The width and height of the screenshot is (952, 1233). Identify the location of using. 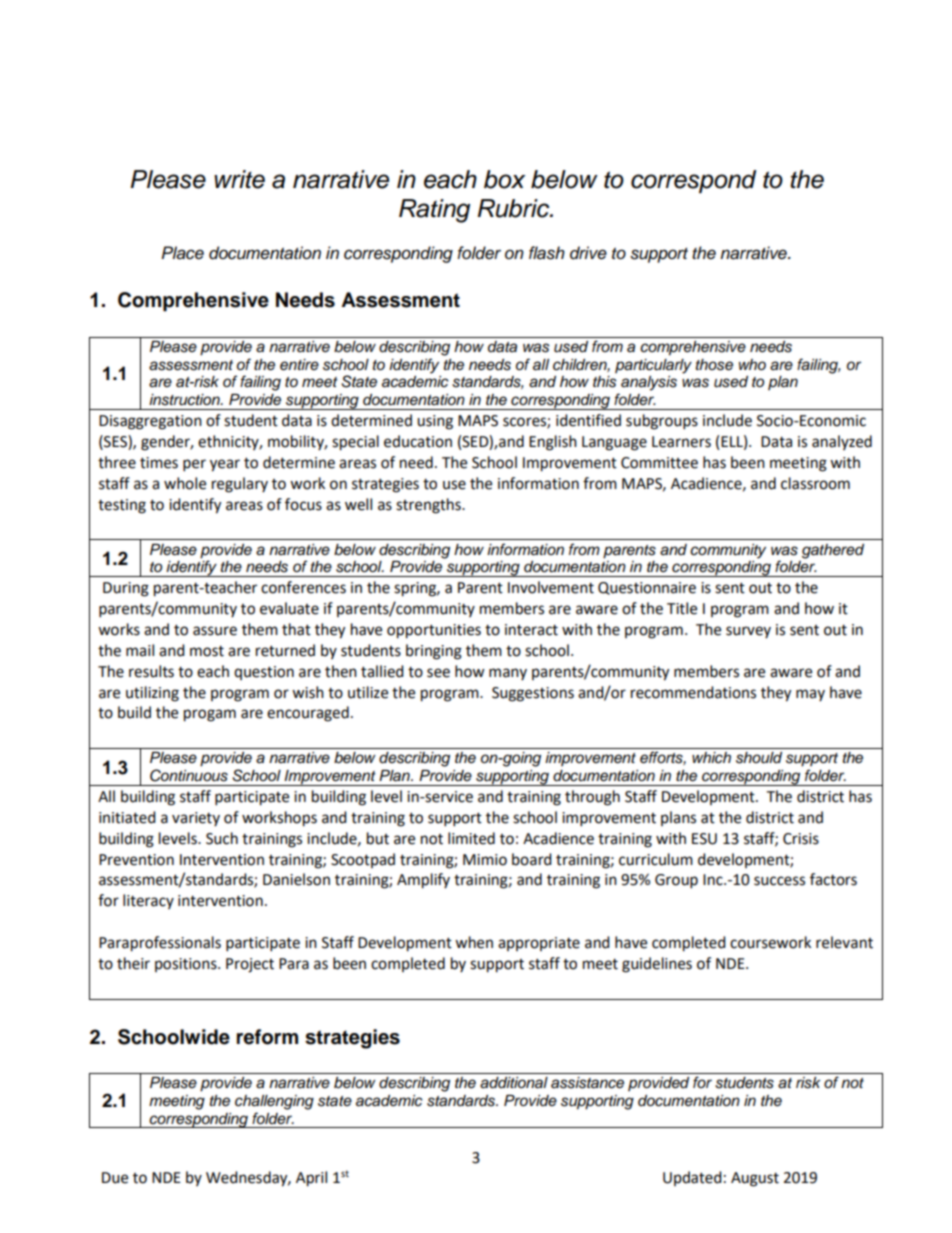
(435, 422).
